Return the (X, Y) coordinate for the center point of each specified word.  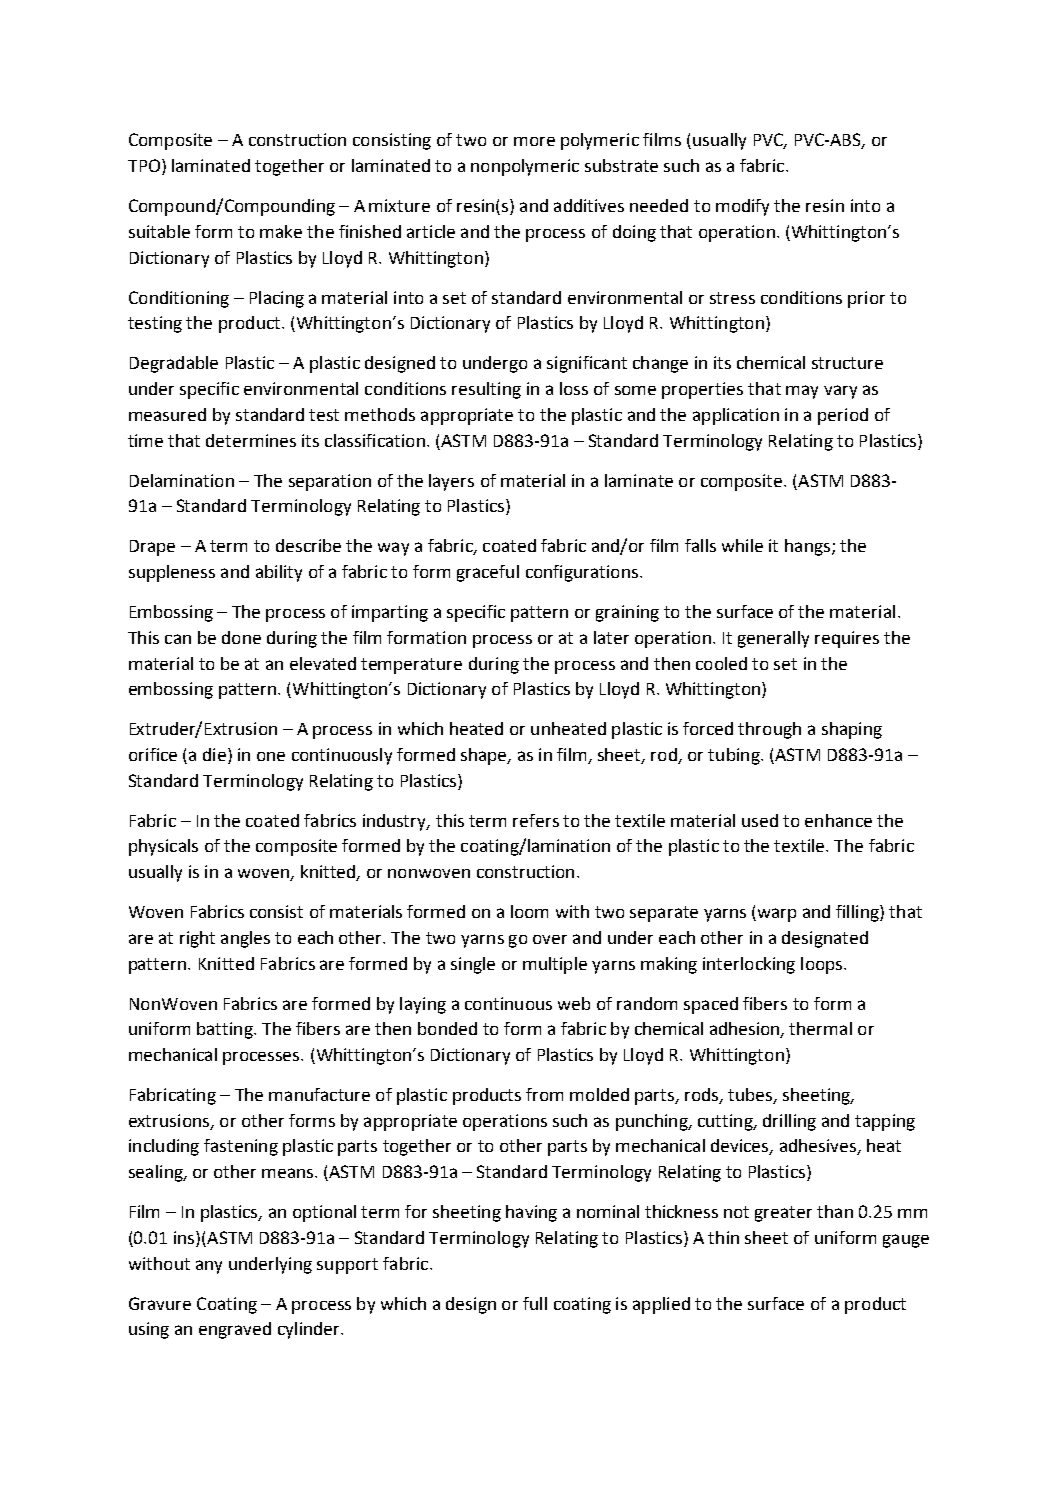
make (281, 231)
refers (536, 820)
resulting (486, 390)
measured (167, 414)
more (534, 141)
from (544, 1094)
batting (226, 1030)
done (241, 637)
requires (847, 639)
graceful (488, 573)
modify (742, 207)
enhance (838, 820)
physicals (163, 847)
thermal (820, 1028)
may (802, 392)
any (209, 1267)
